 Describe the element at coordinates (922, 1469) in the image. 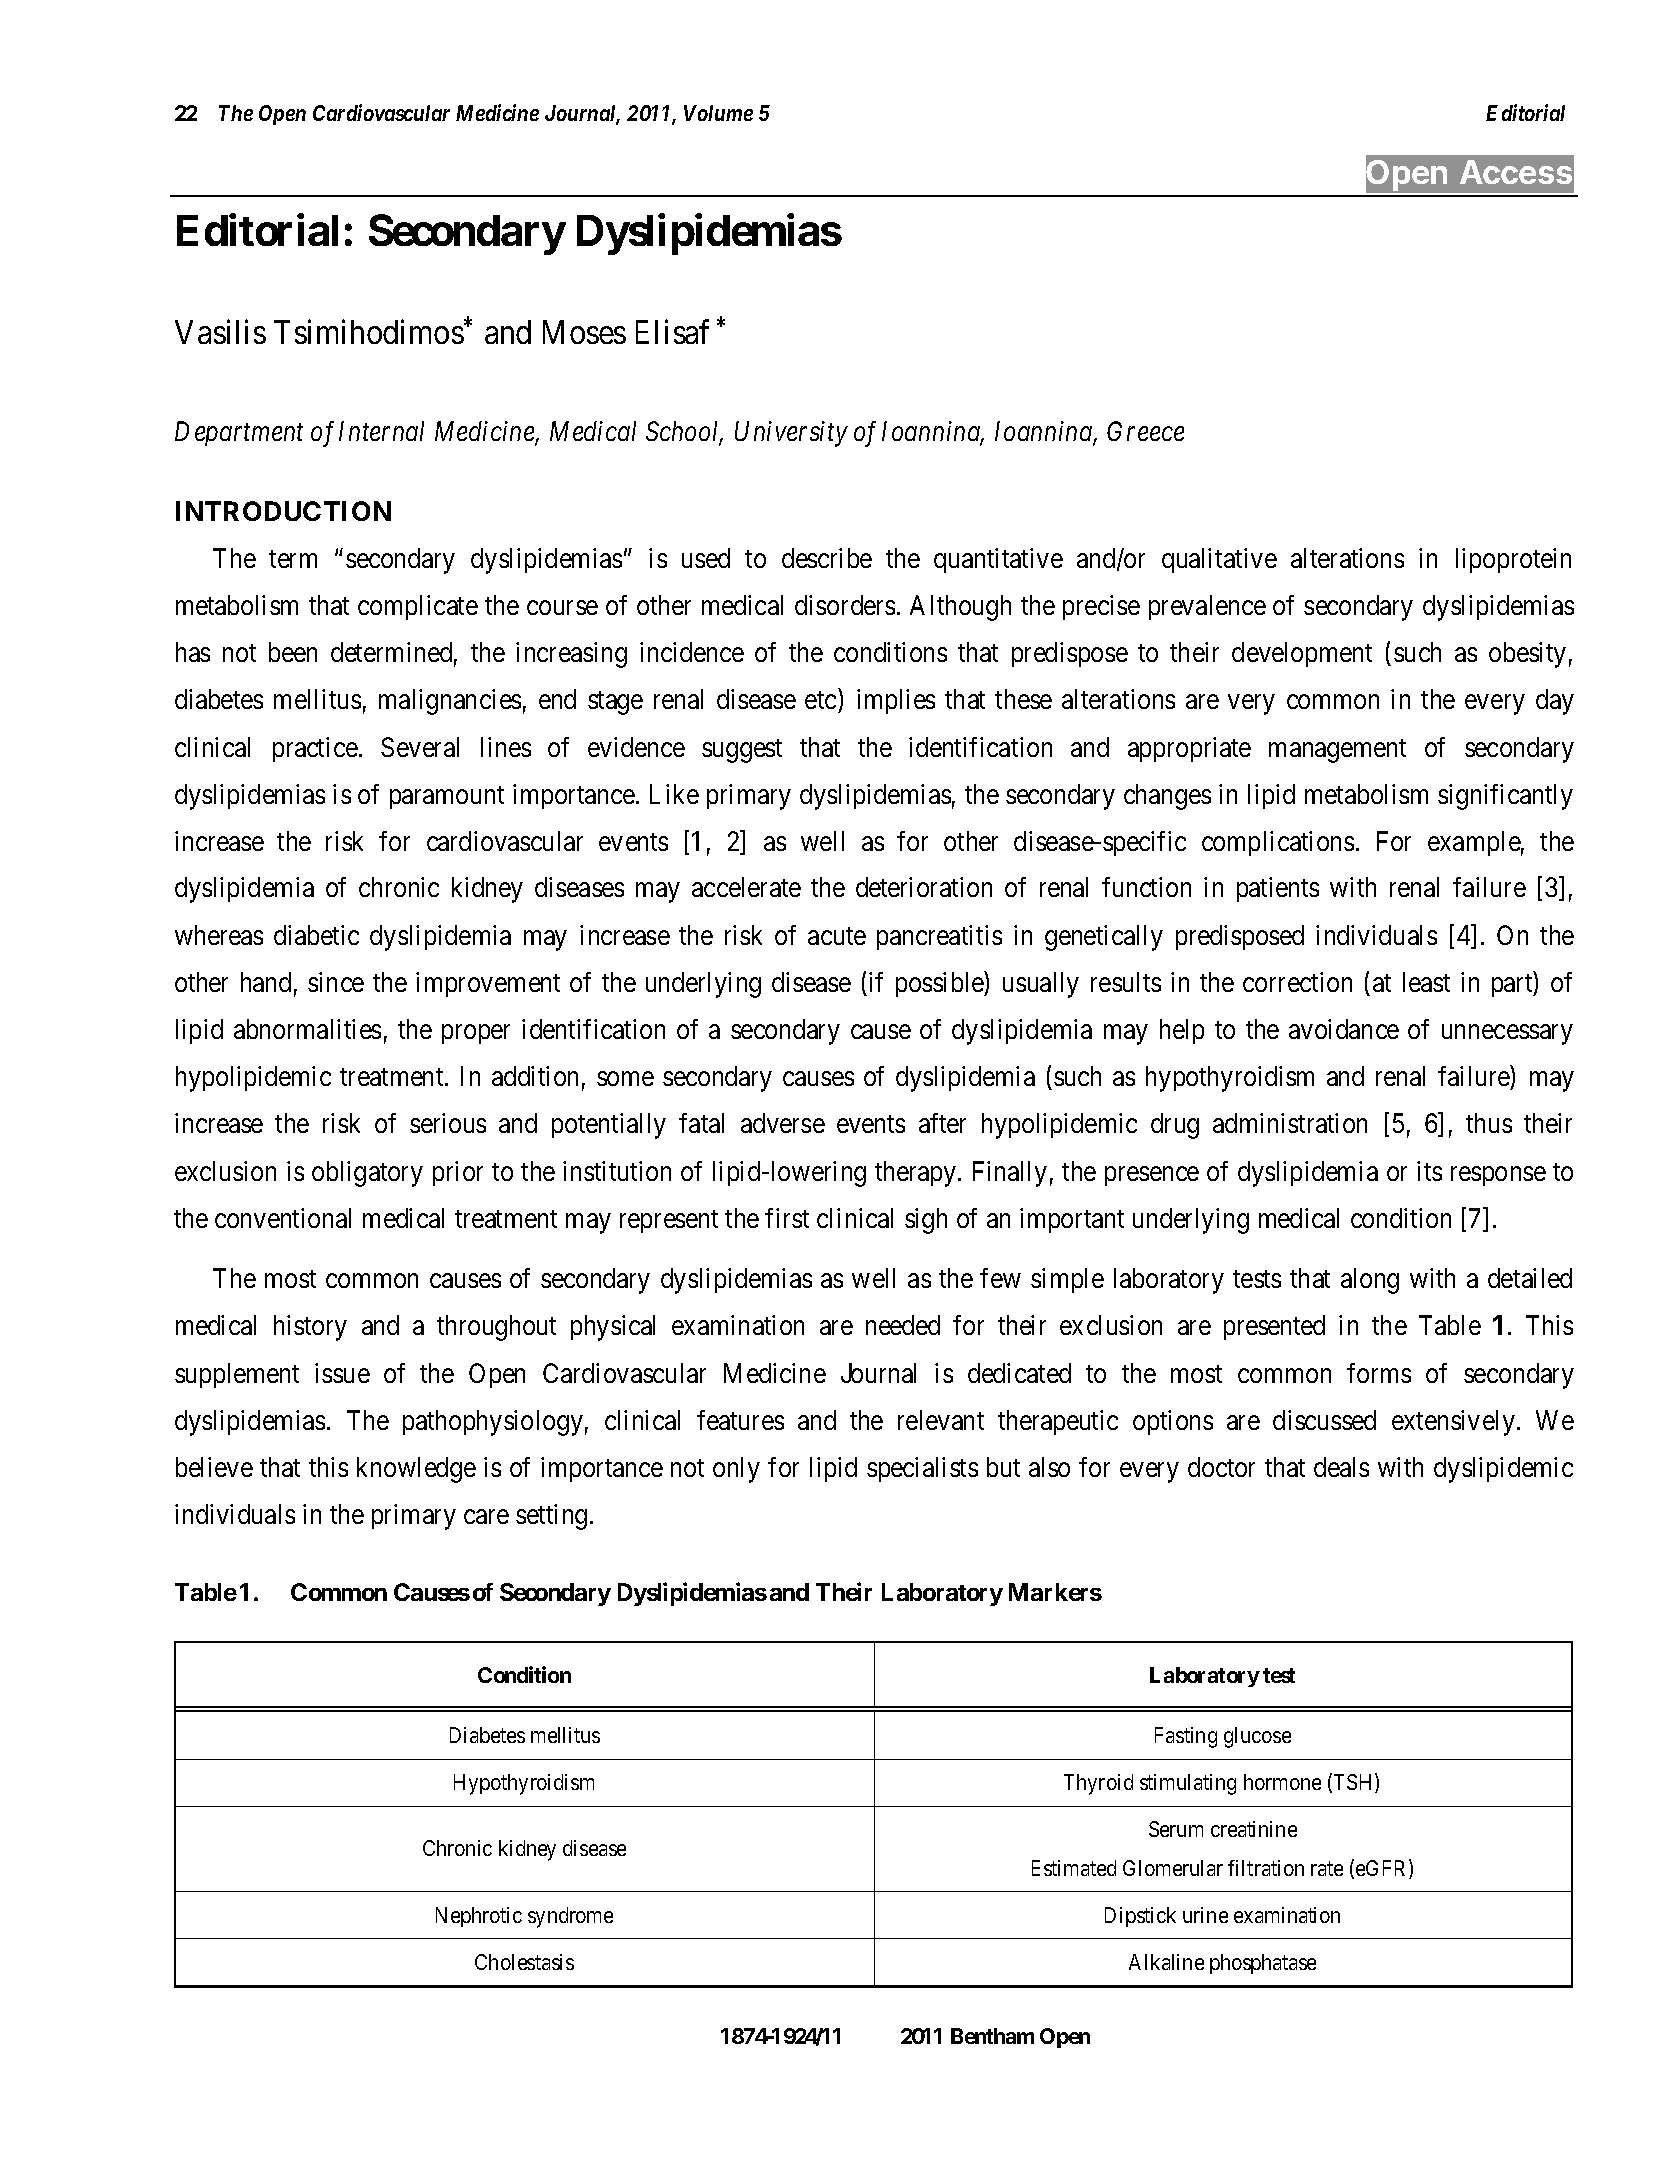

I see `specialists` at that location.
